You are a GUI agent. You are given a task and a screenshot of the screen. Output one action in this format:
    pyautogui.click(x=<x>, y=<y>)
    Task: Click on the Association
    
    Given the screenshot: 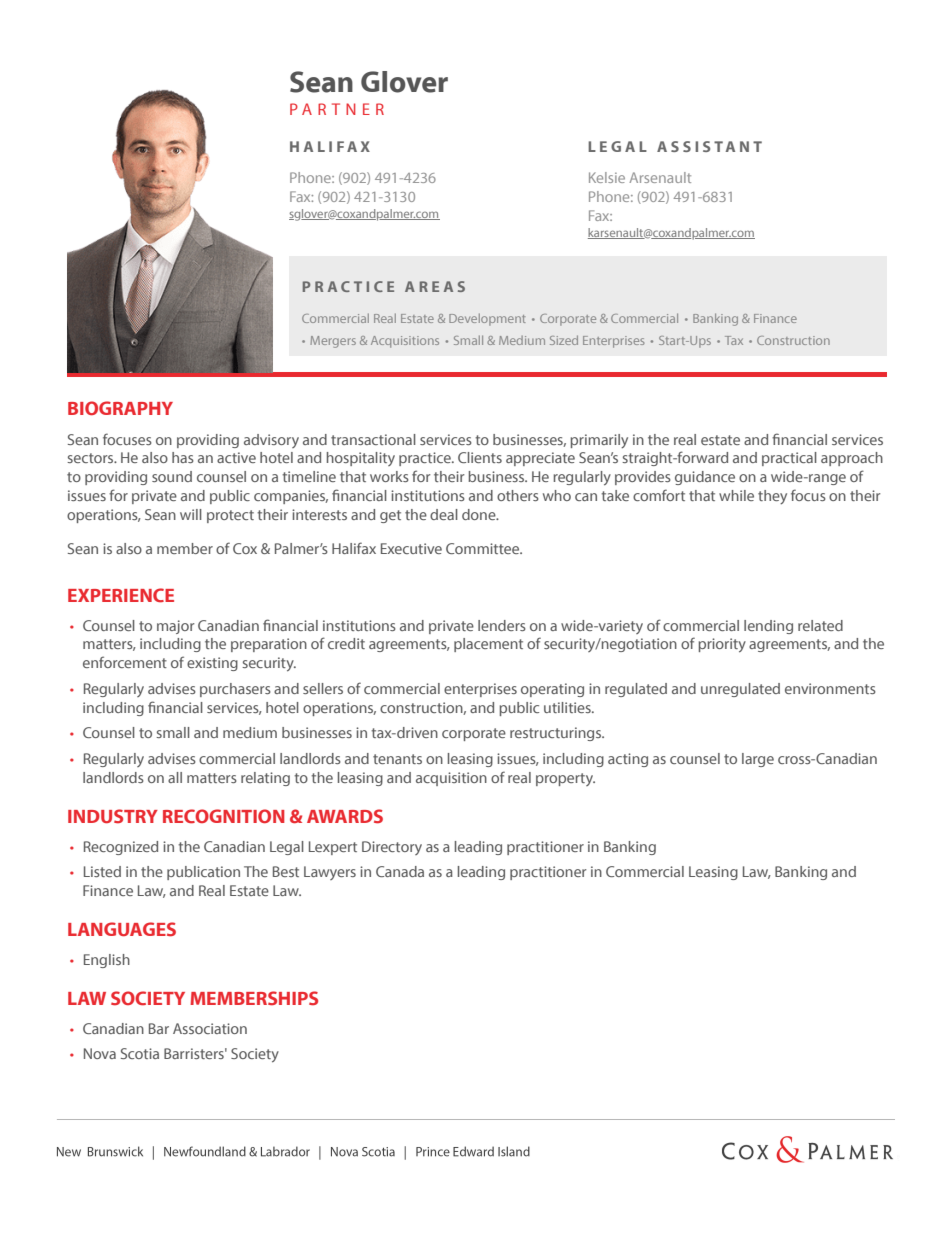 What is the action you would take?
    pyautogui.click(x=210, y=1028)
